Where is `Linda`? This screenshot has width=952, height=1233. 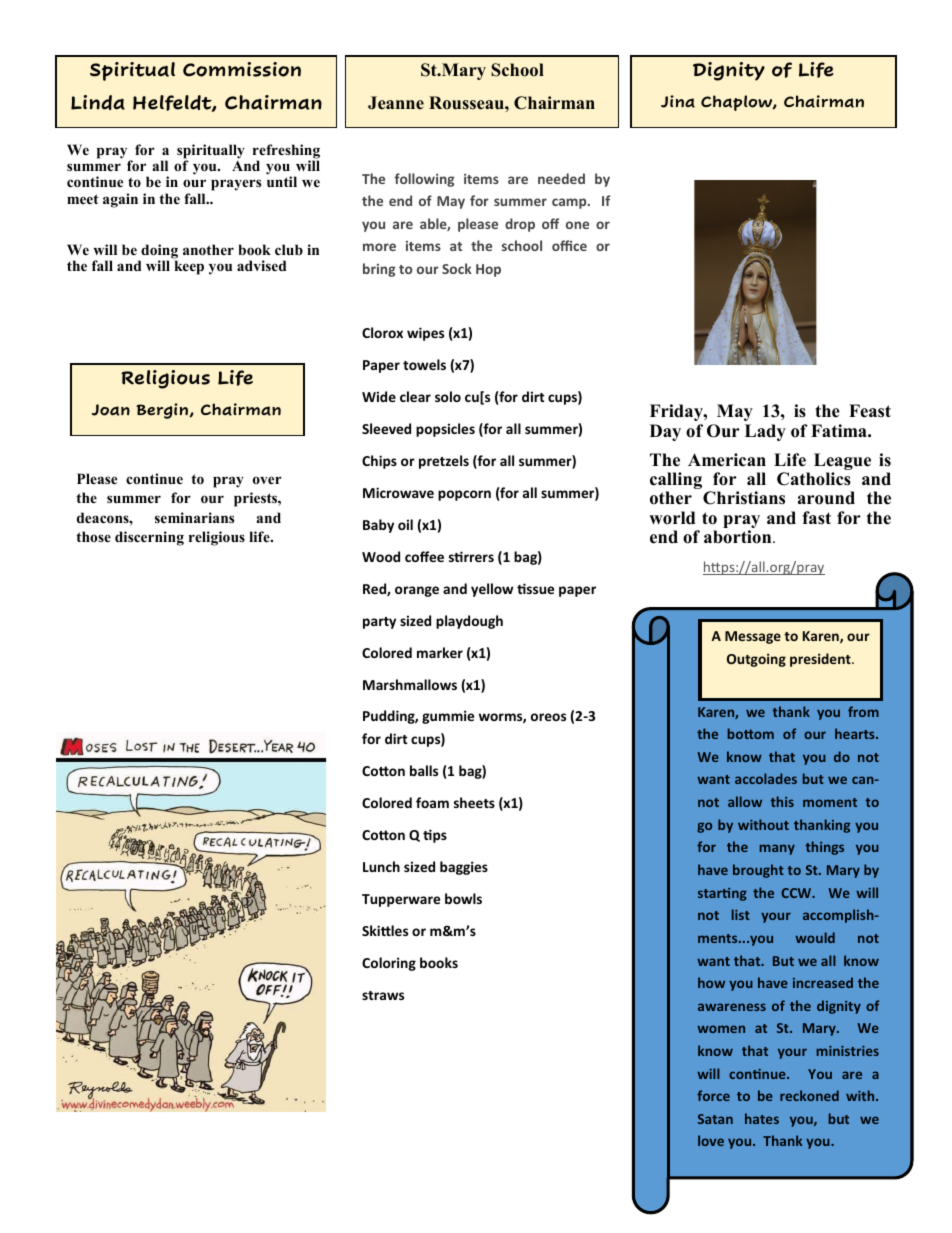
Linda is located at coordinates (98, 102).
